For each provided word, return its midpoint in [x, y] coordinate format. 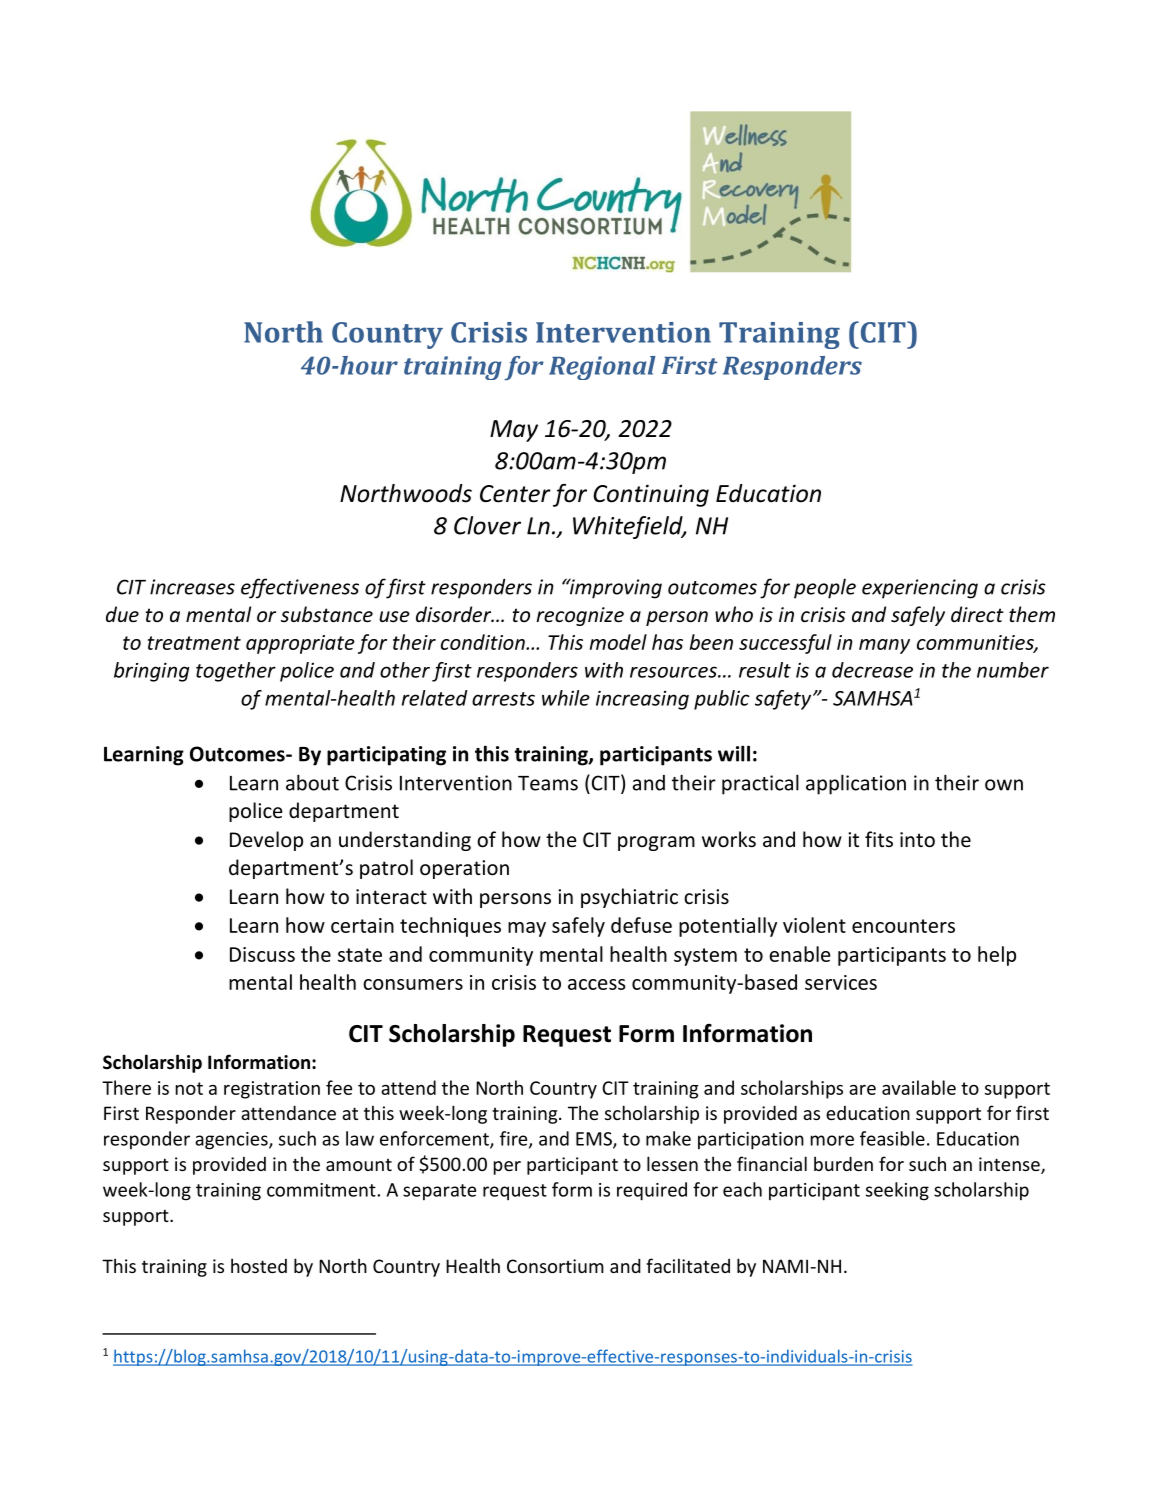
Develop [266, 841]
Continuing [651, 495]
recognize [580, 616]
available [919, 1087]
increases [192, 587]
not [189, 1088]
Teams [548, 783]
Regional [602, 368]
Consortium [555, 1266]
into [917, 840]
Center [515, 494]
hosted [259, 1265]
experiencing [920, 589]
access [596, 984]
